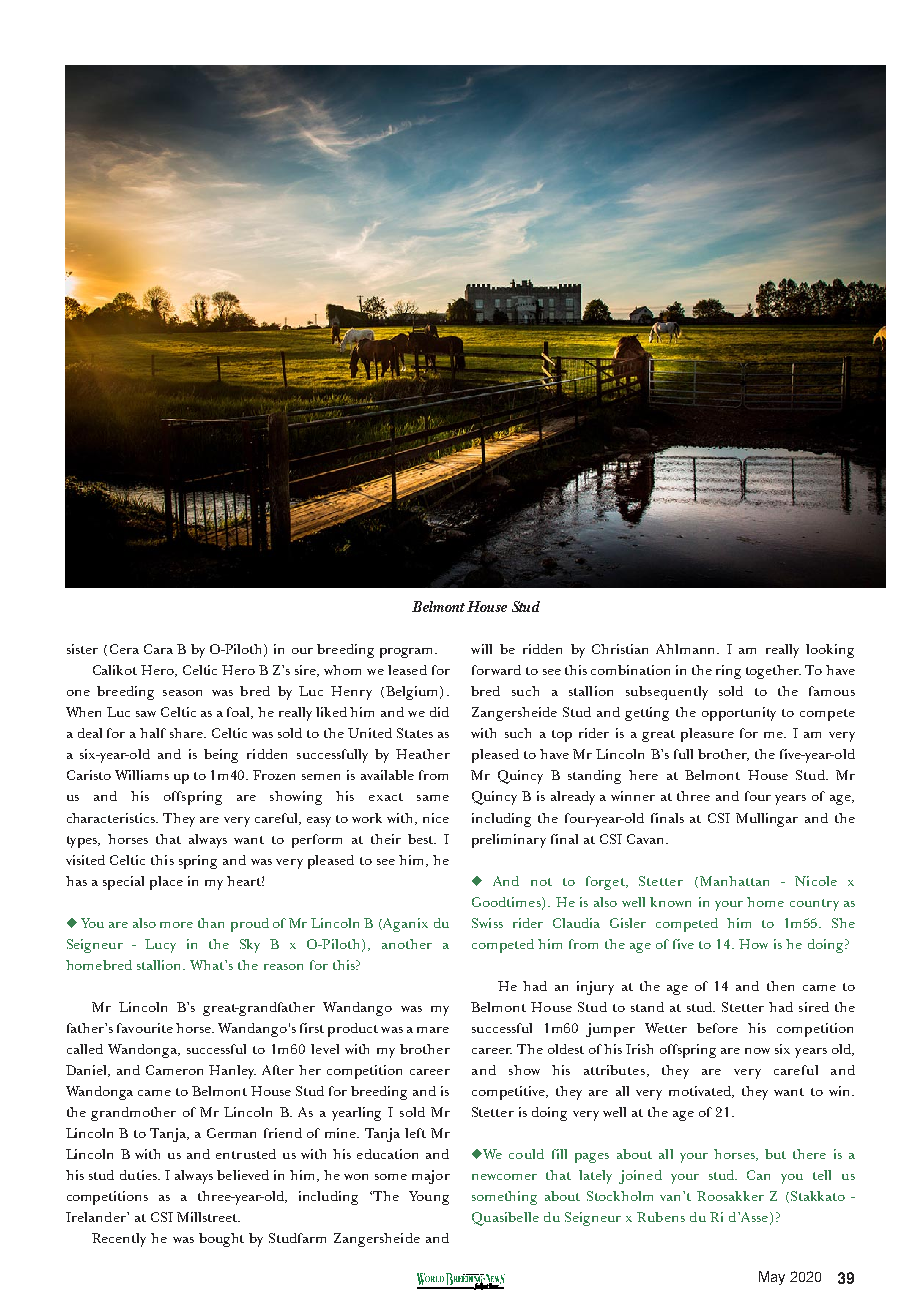 This document has height=1316, width=921. Describe the element at coordinates (496, 670) in the document. I see `forward` at that location.
